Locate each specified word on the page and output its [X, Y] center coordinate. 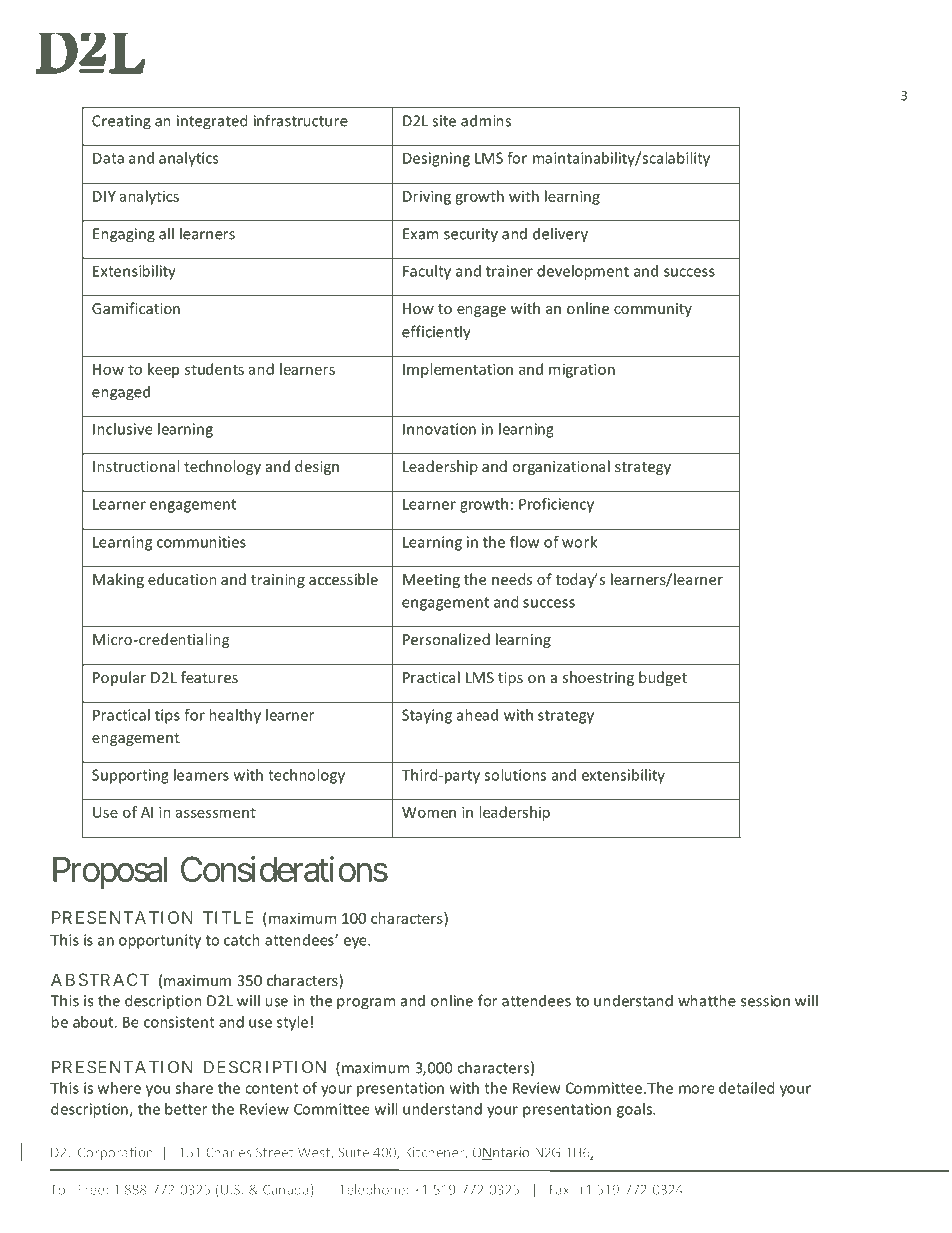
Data [108, 158]
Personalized [446, 639]
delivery [560, 235]
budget [663, 678]
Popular [119, 678]
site [444, 121]
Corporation [115, 1153]
